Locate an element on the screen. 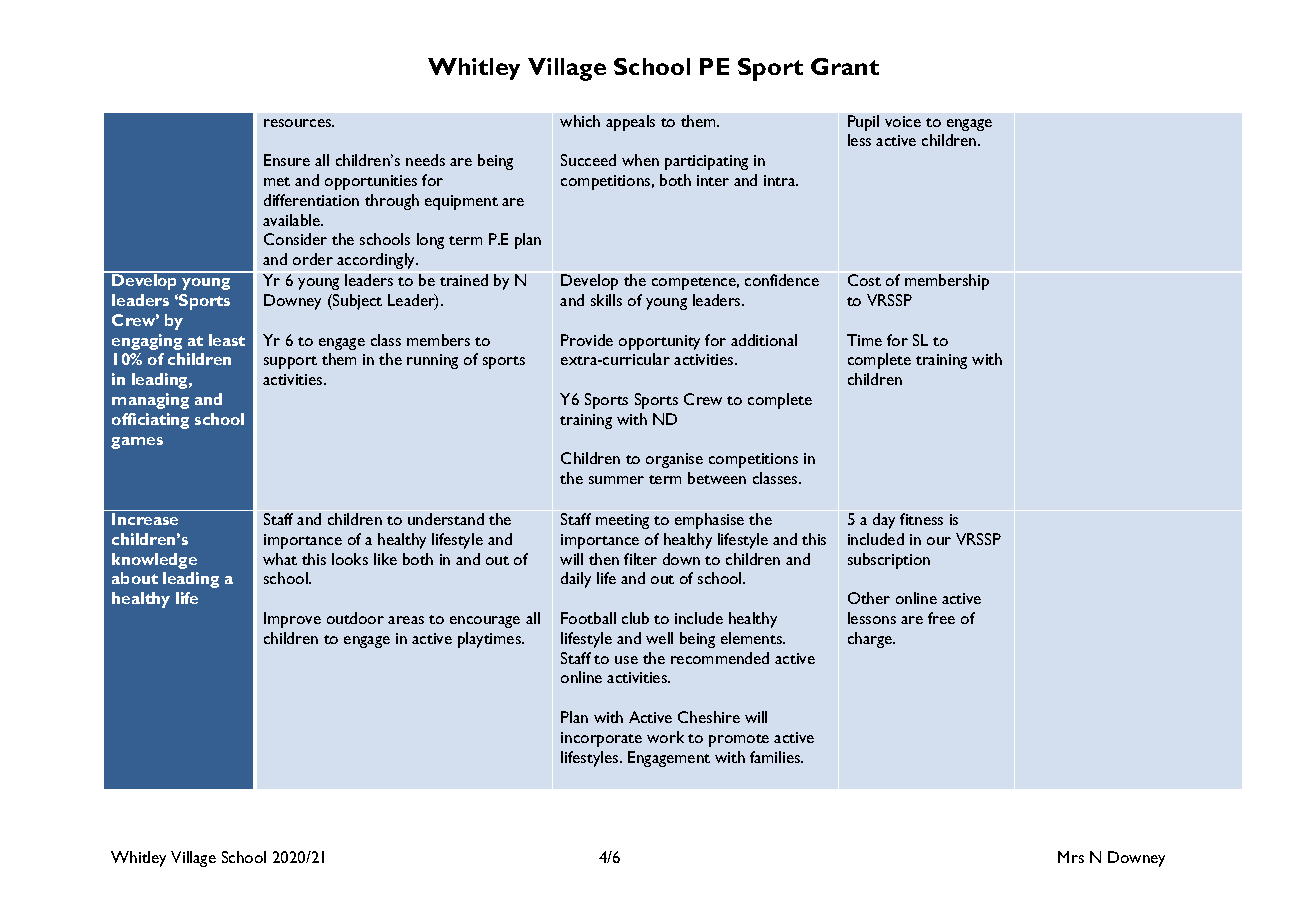 The image size is (1308, 924). order is located at coordinates (313, 259).
